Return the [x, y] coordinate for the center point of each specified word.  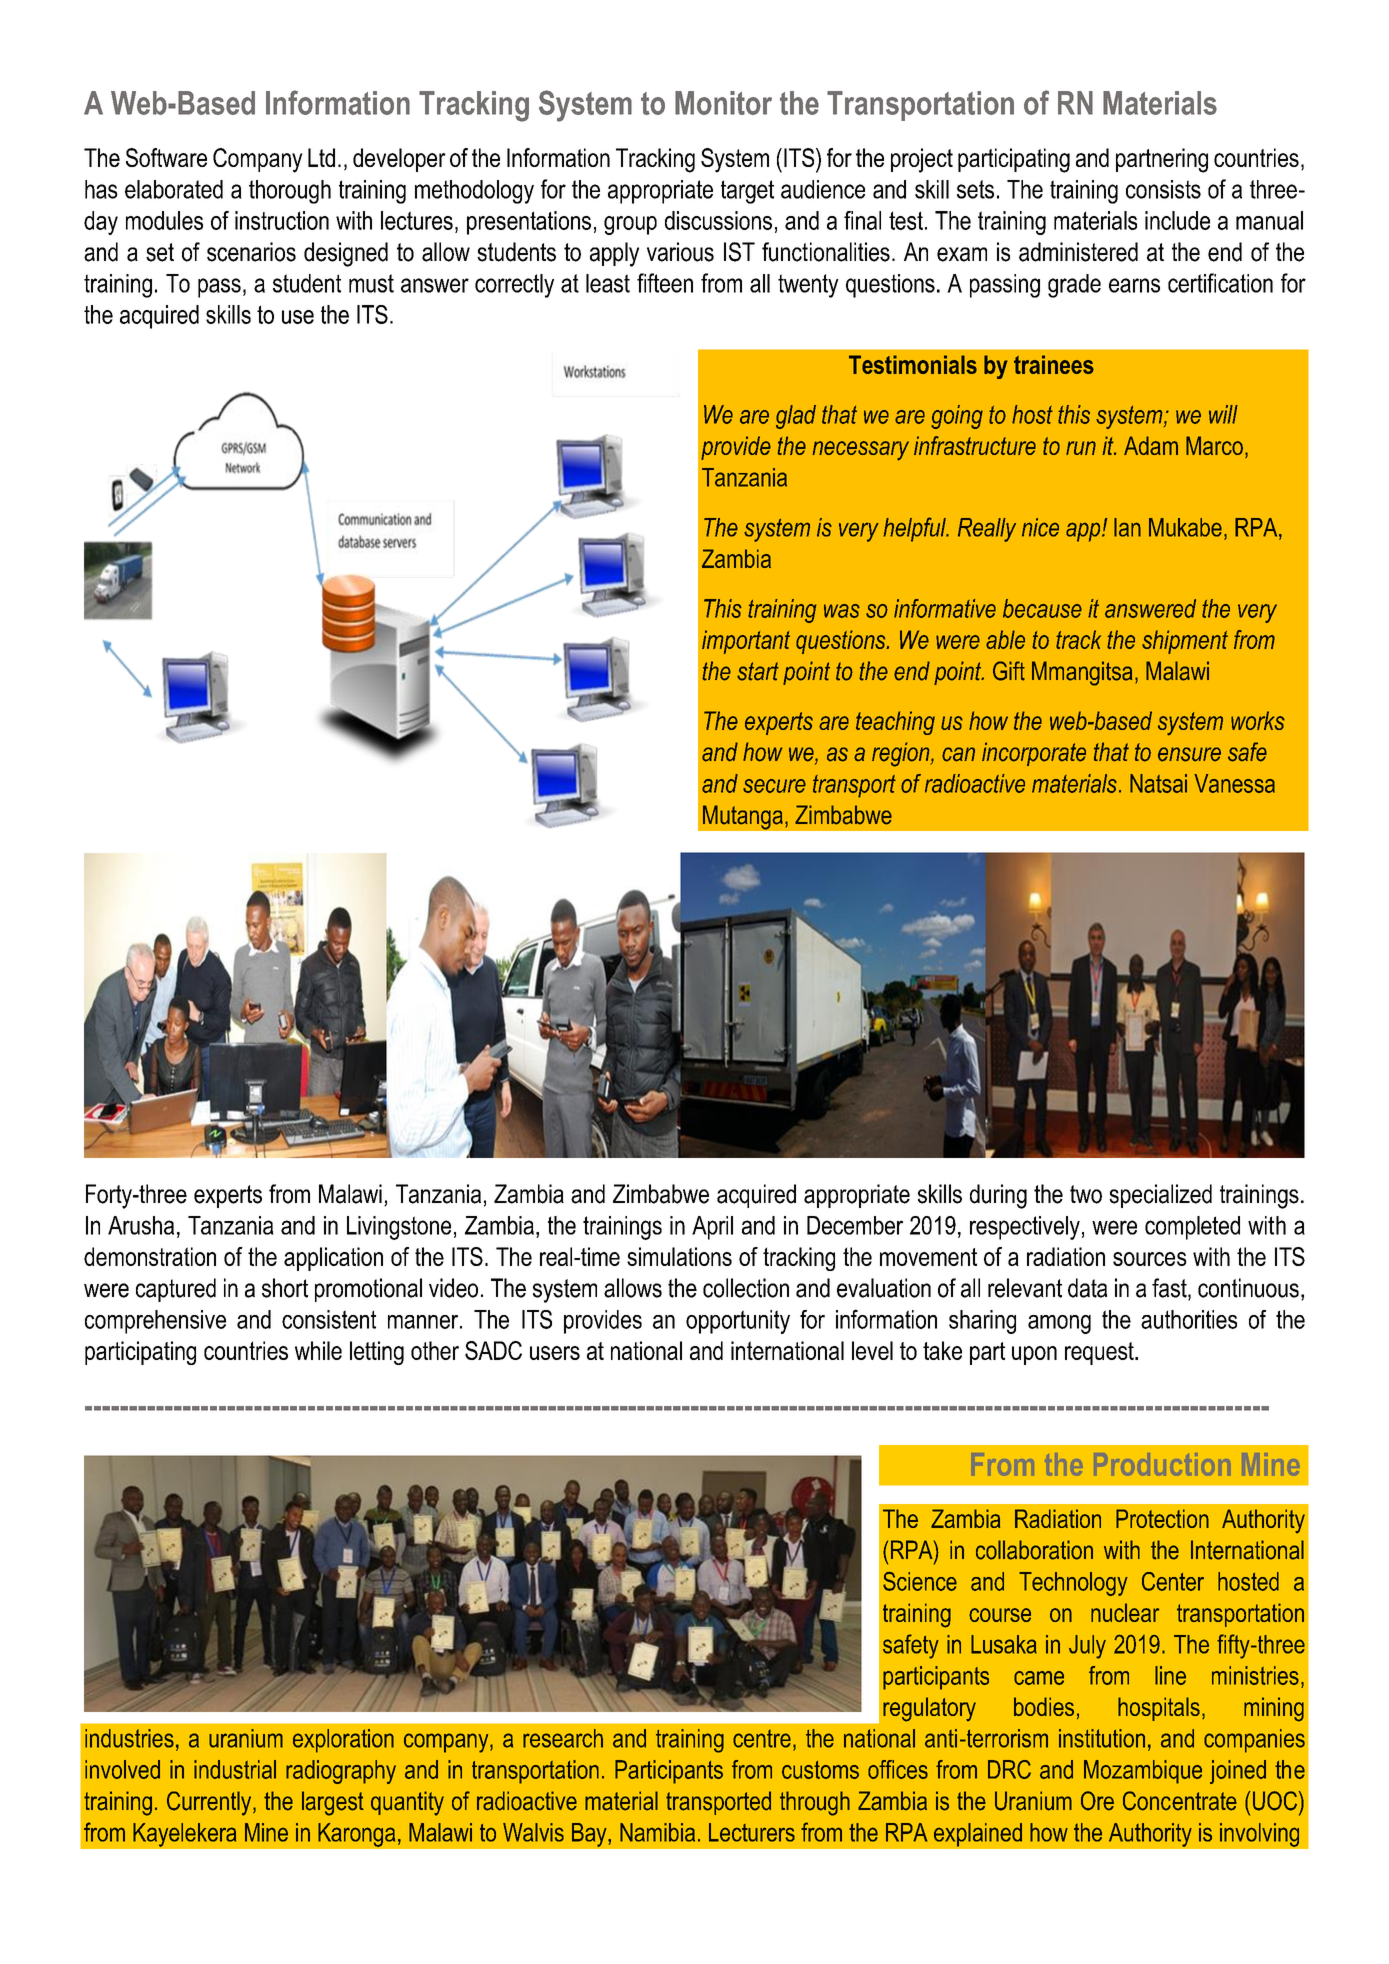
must [371, 283]
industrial [235, 1769]
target [747, 192]
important [746, 642]
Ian [1127, 527]
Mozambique [1143, 1772]
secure [774, 786]
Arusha [141, 1225]
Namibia [657, 1832]
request [1100, 1353]
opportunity [738, 1322]
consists [1163, 189]
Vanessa [1234, 783]
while [318, 1350]
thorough [290, 192]
